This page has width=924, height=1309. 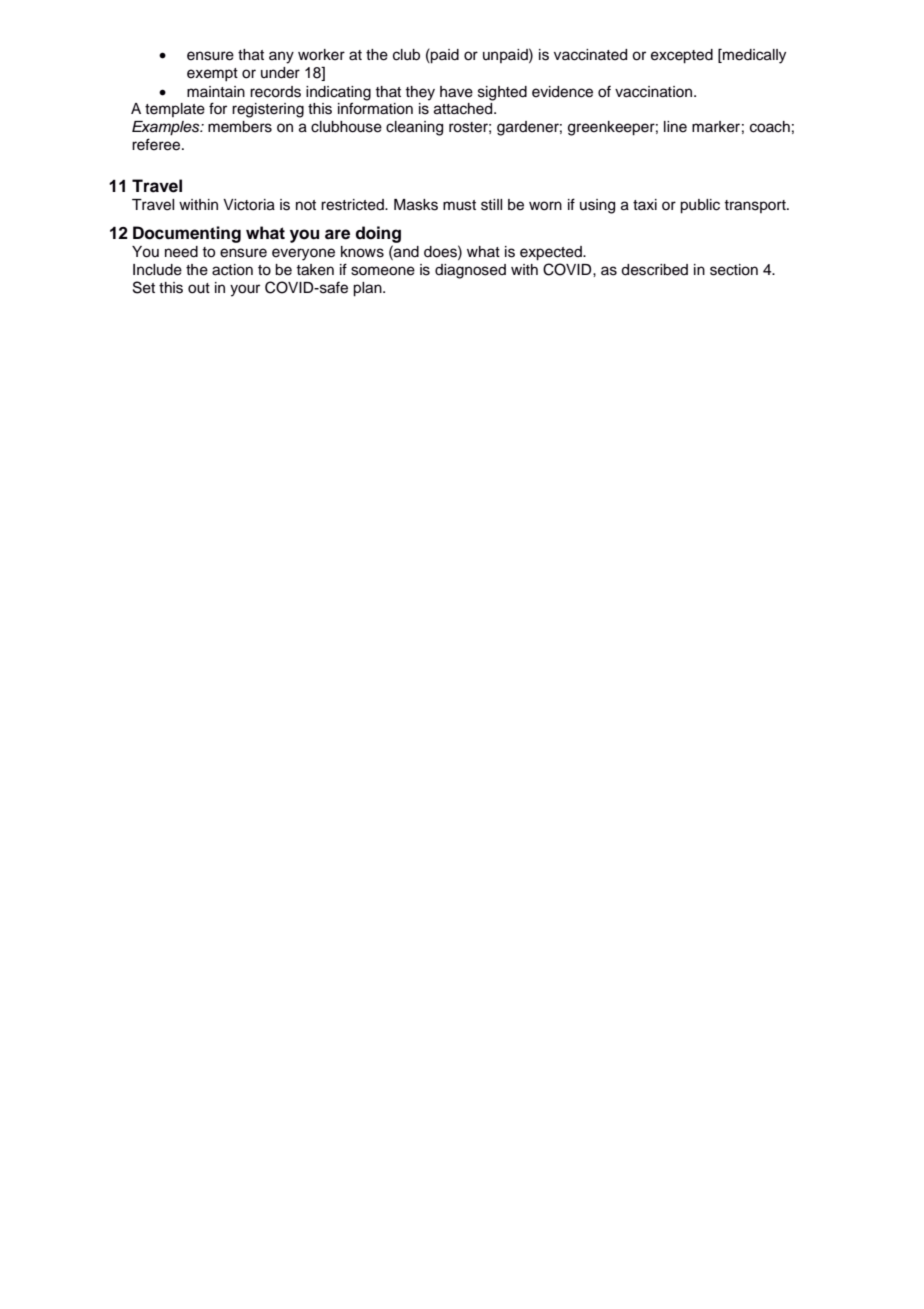 What do you see at coordinates (590, 55) in the page?
I see `vaccinated` at bounding box center [590, 55].
